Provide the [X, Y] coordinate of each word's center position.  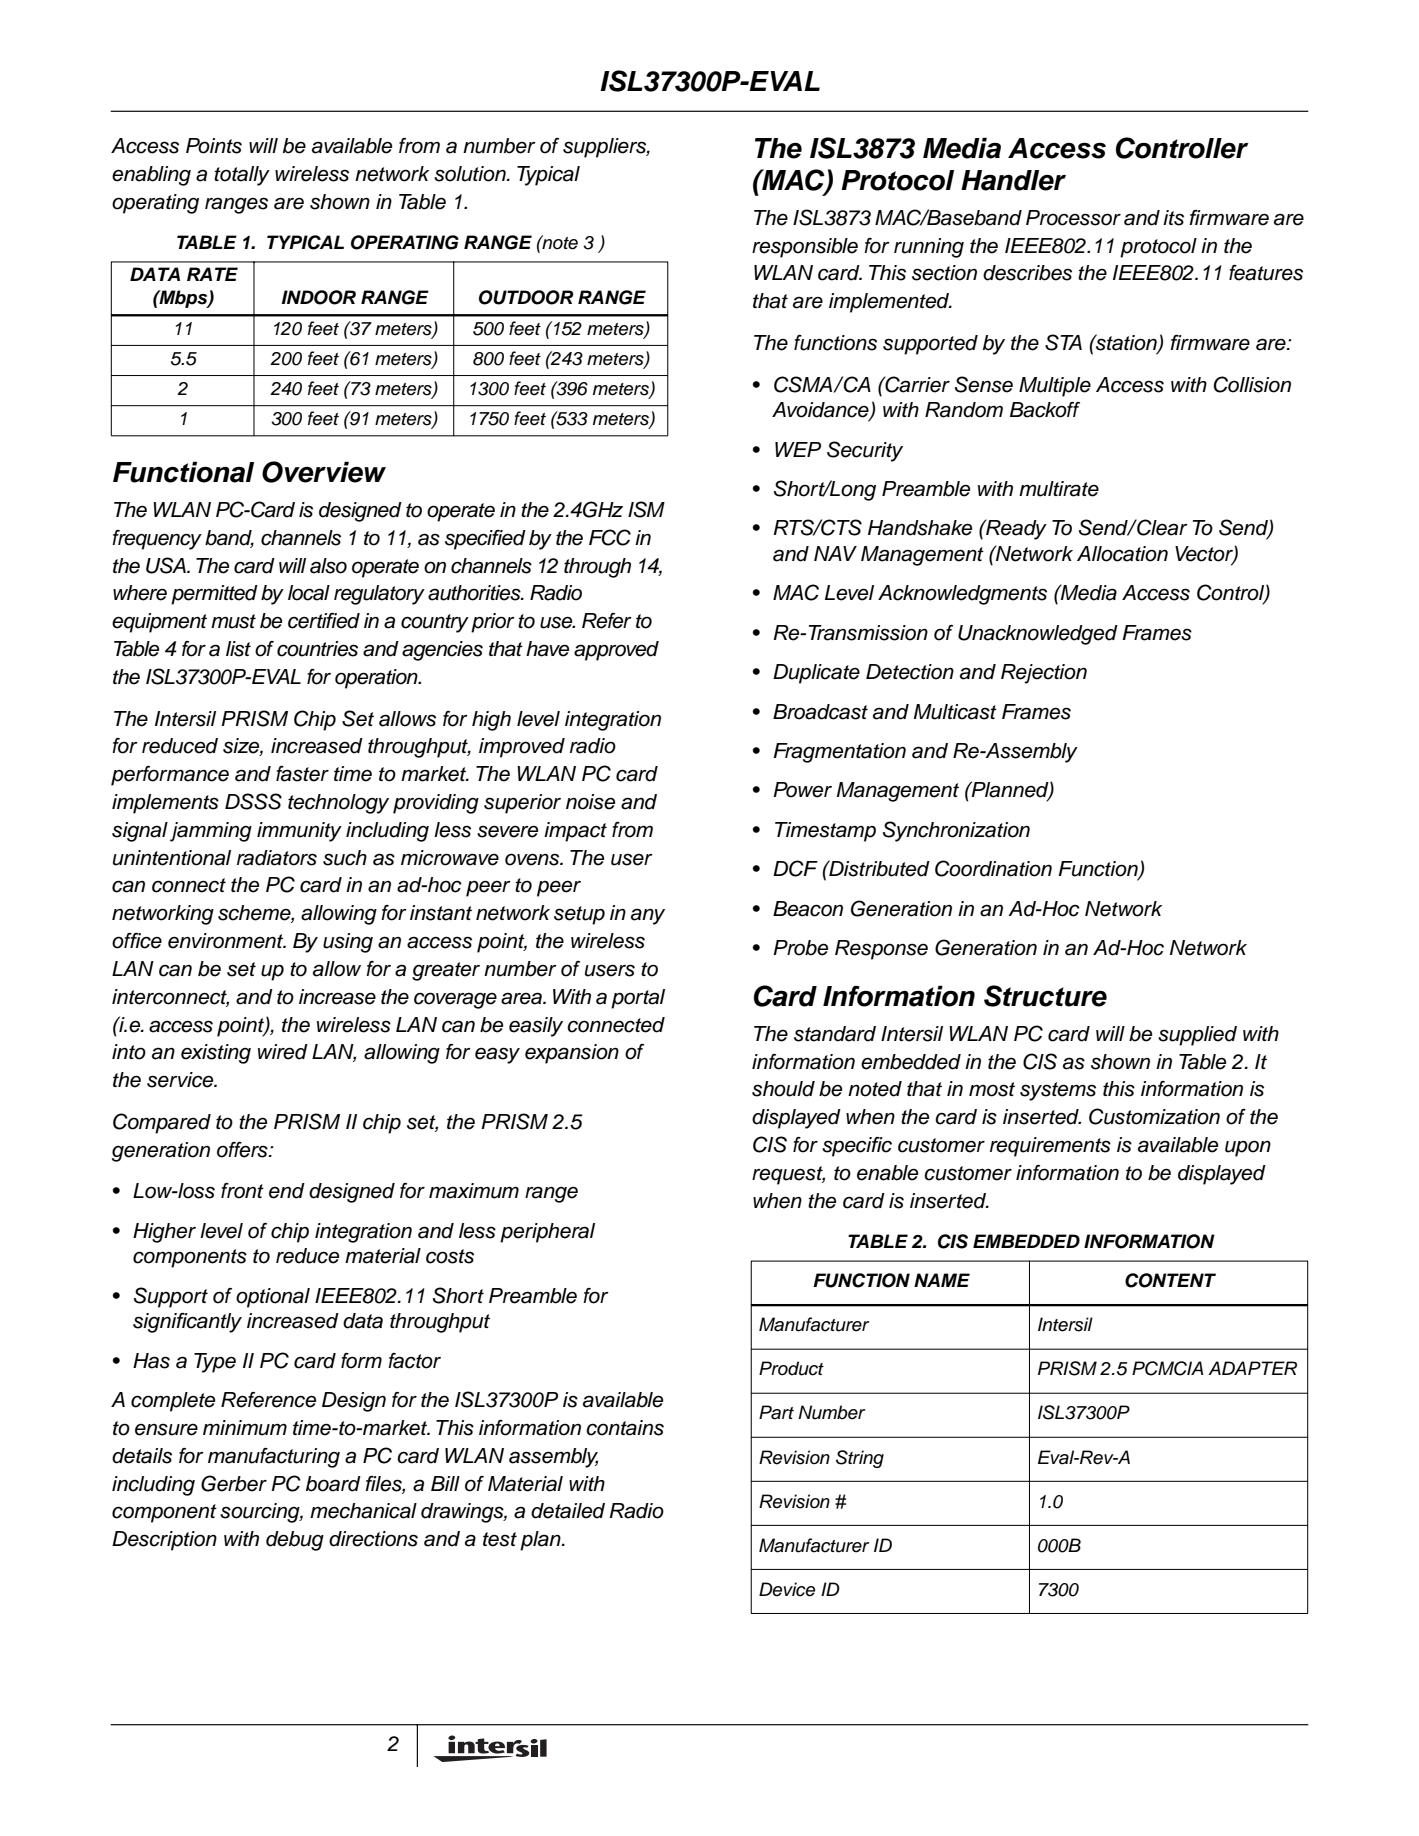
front [242, 1191]
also [328, 566]
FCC [610, 537]
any [648, 916]
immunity [299, 832]
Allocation [1122, 554]
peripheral [547, 1233]
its [1173, 218]
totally [242, 176]
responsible [805, 248]
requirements [1050, 1147]
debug [295, 1541]
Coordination [993, 868]
